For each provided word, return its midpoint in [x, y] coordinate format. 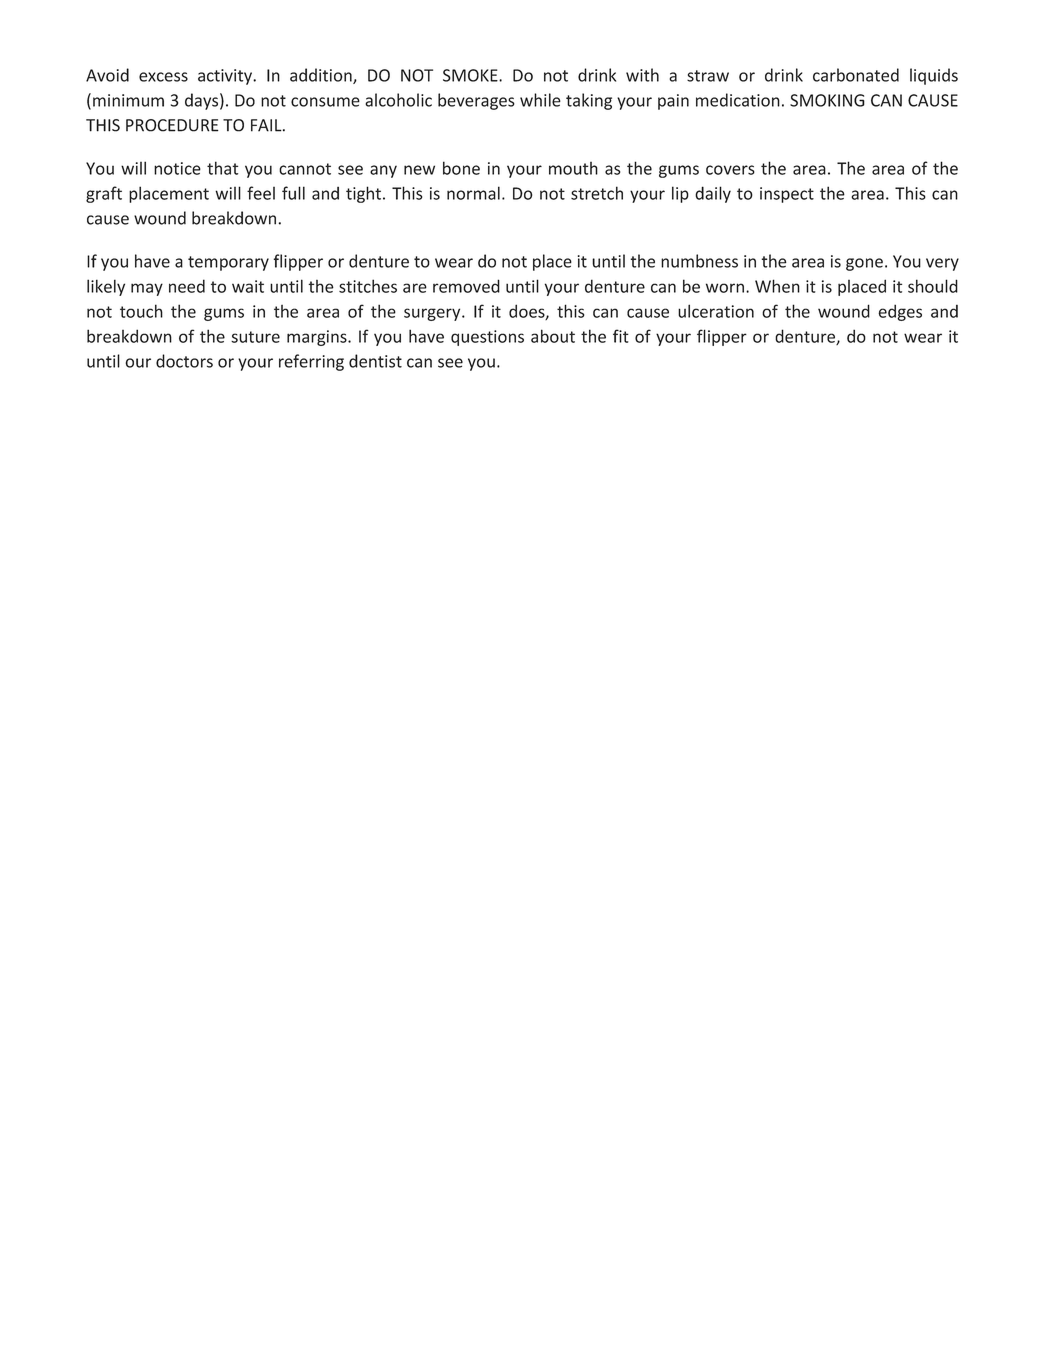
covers [730, 170]
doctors [184, 361]
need [187, 286]
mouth [573, 168]
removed [466, 286]
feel [261, 193]
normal [473, 193]
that [222, 168]
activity [226, 77]
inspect [787, 195]
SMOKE [471, 75]
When [777, 286]
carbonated [856, 75]
